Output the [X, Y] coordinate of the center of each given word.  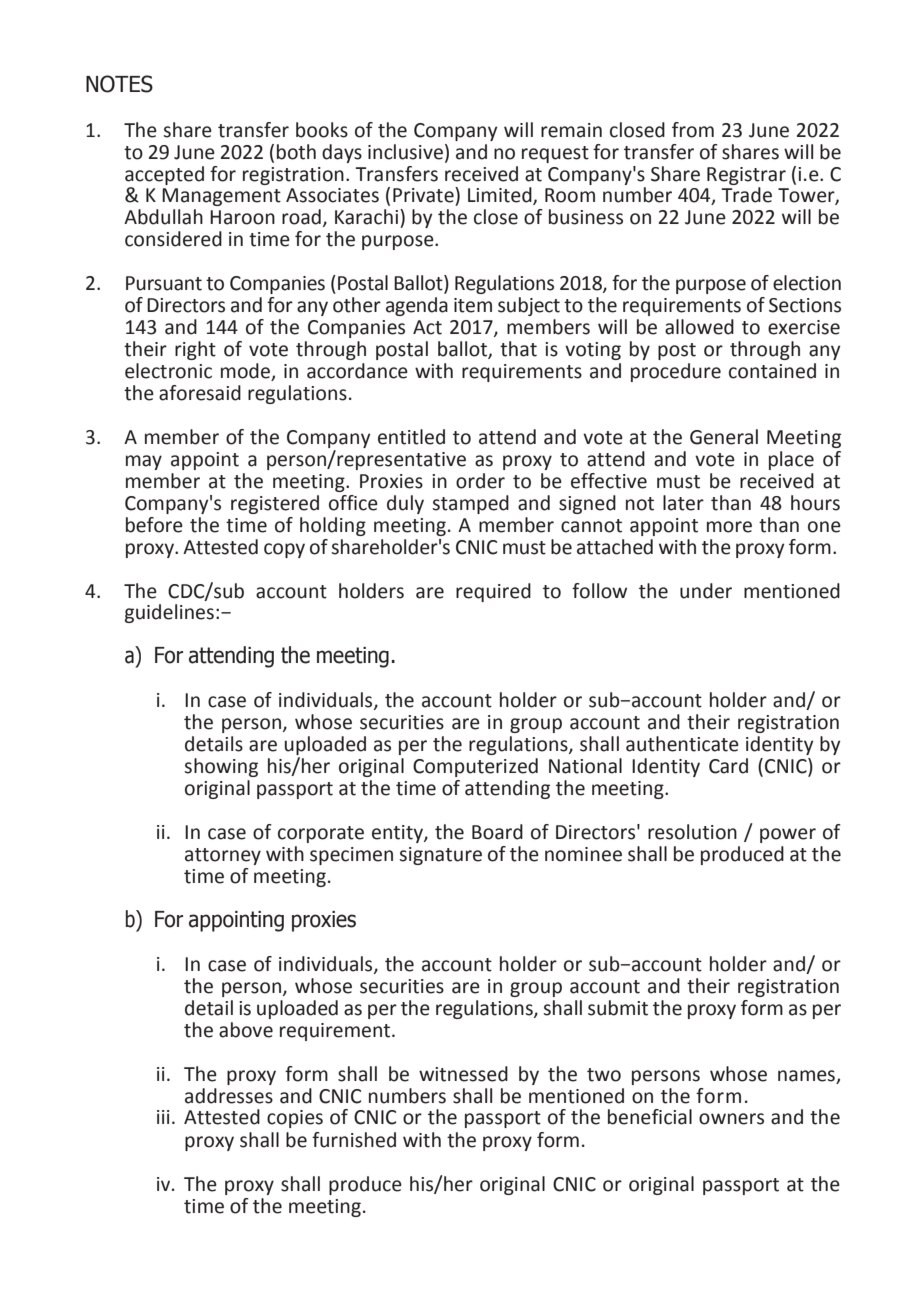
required [493, 592]
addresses [229, 1096]
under [706, 591]
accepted [164, 175]
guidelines [169, 613]
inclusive [405, 152]
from [693, 130]
